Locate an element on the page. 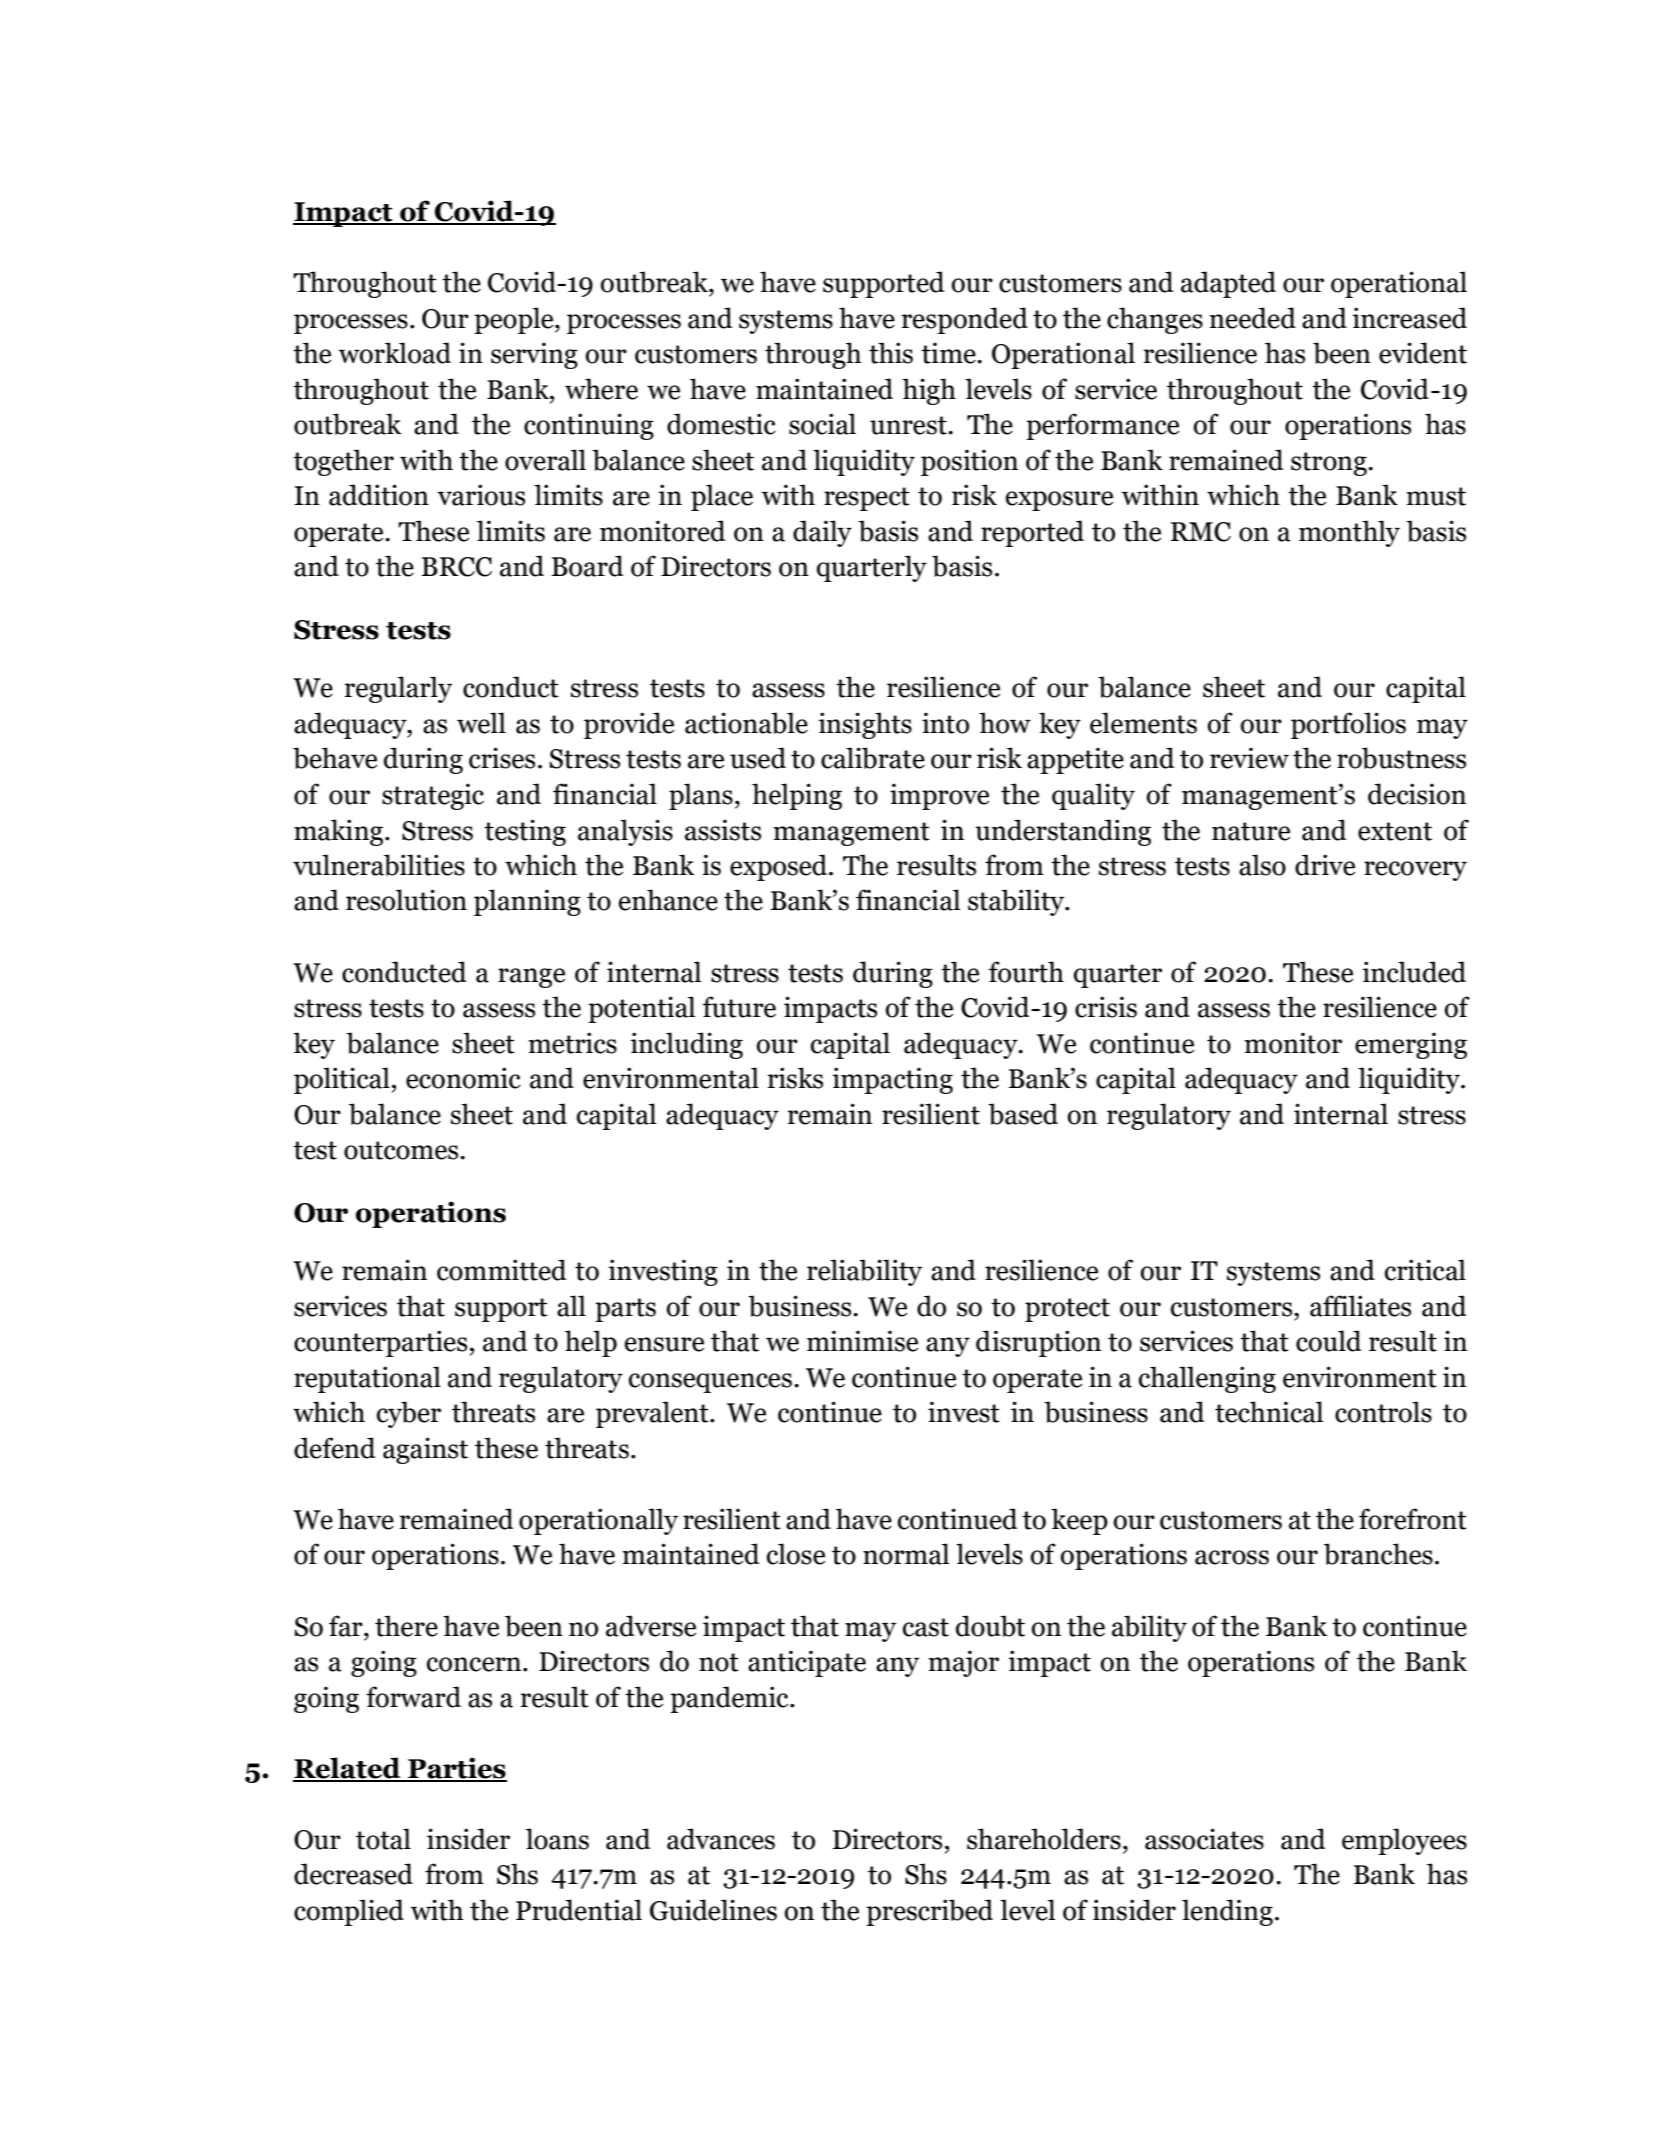 This document has width=1664, height=2154. serving is located at coordinates (534, 355).
